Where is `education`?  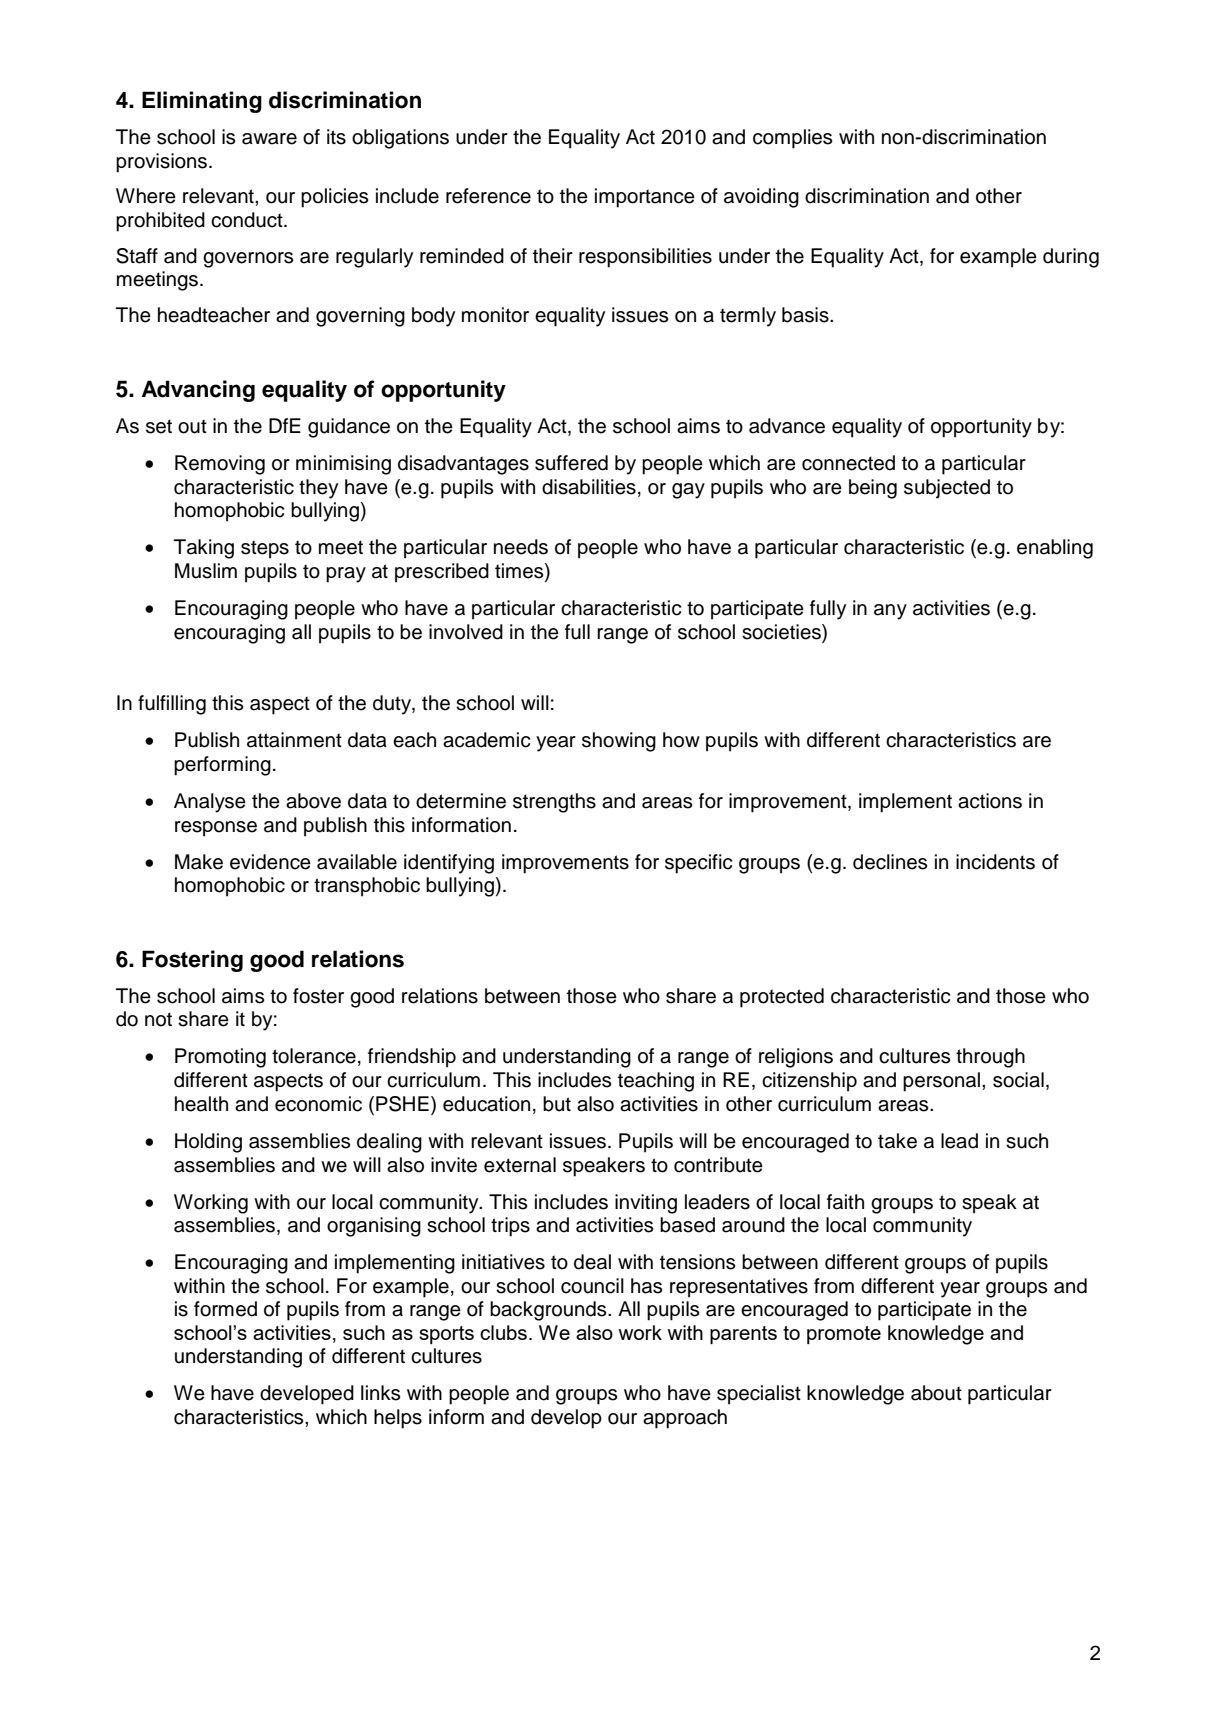
education is located at coordinates (486, 1104).
